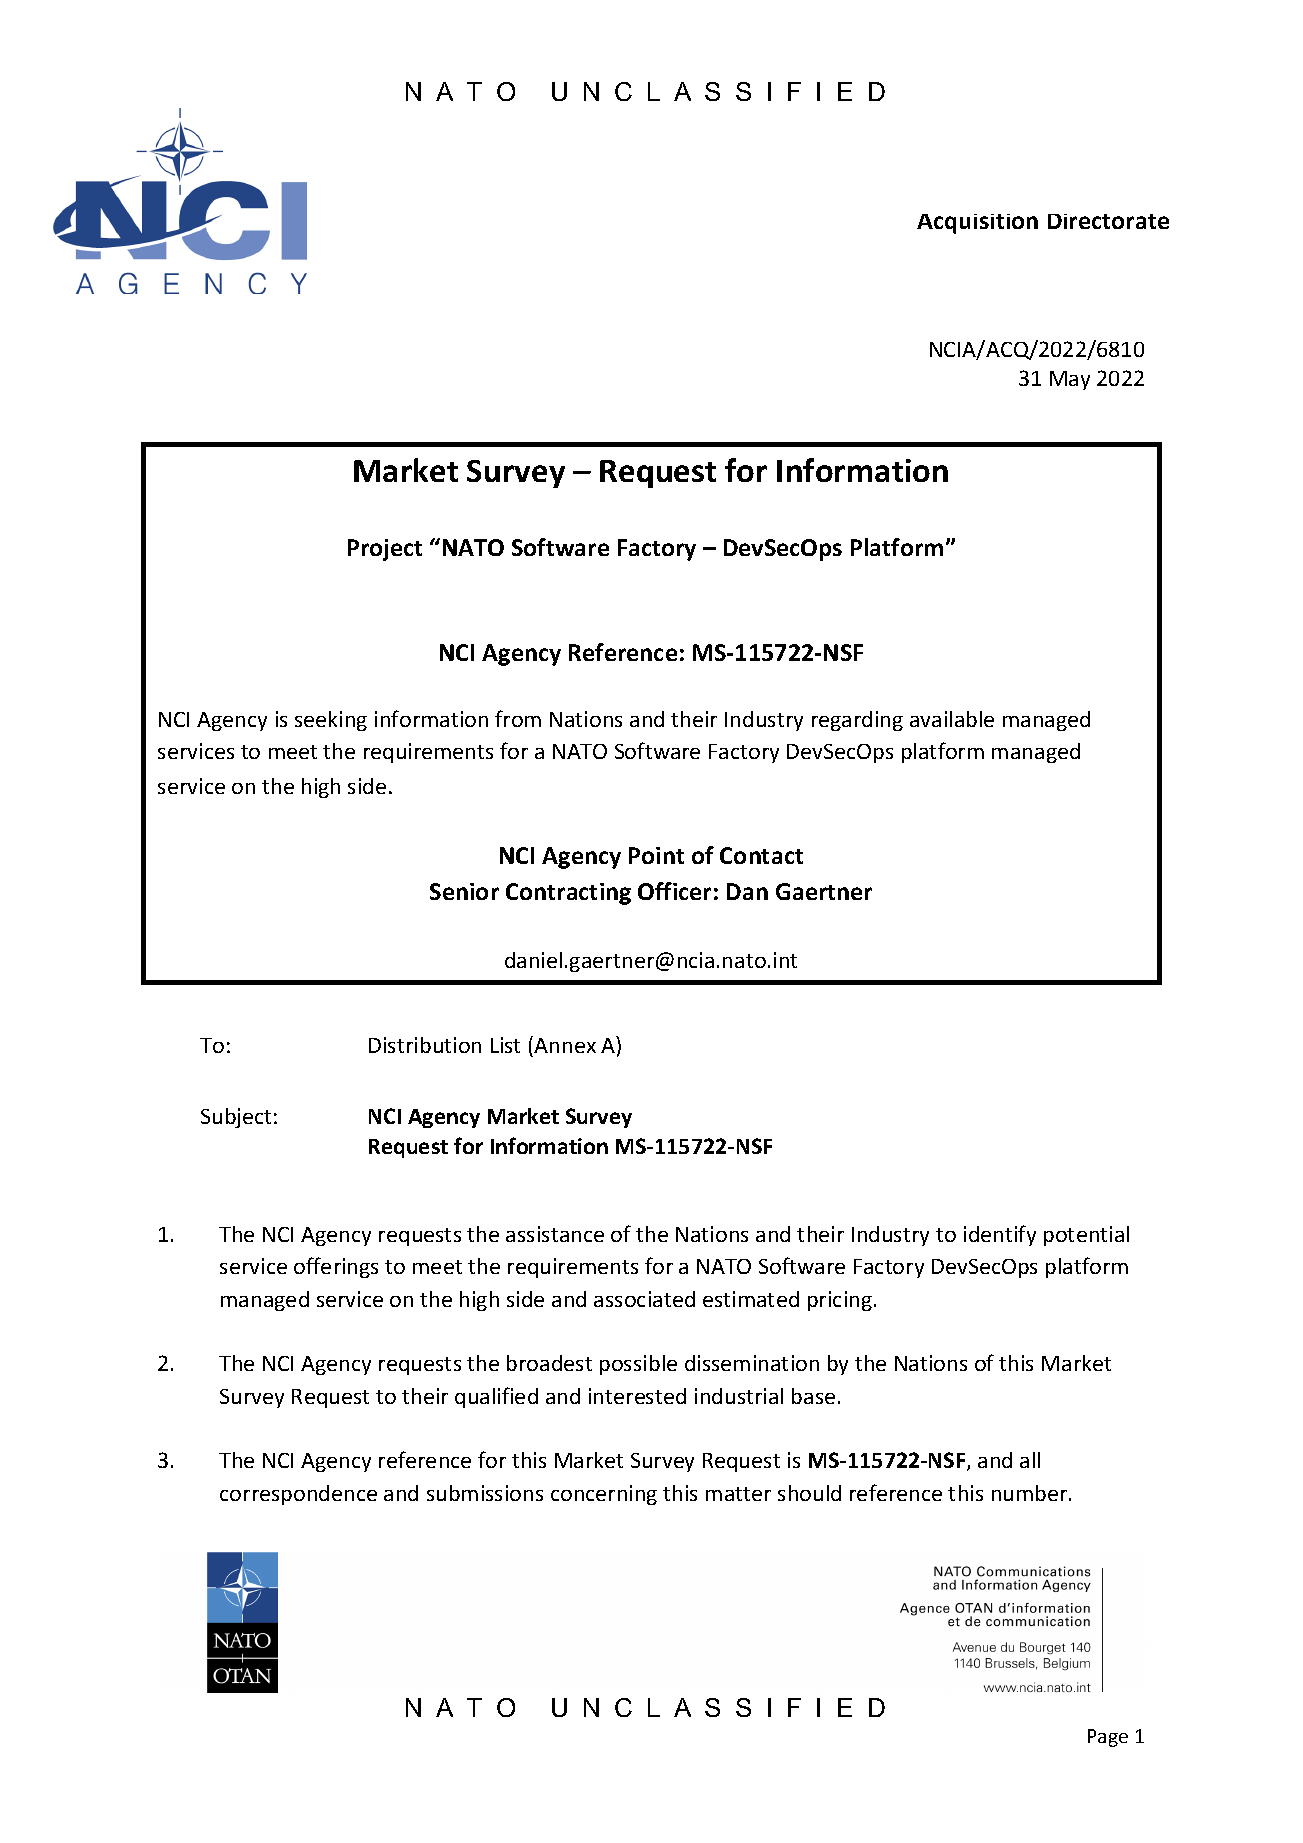 The image size is (1303, 1843). Describe the element at coordinates (752, 1363) in the screenshot. I see `dissemination` at that location.
